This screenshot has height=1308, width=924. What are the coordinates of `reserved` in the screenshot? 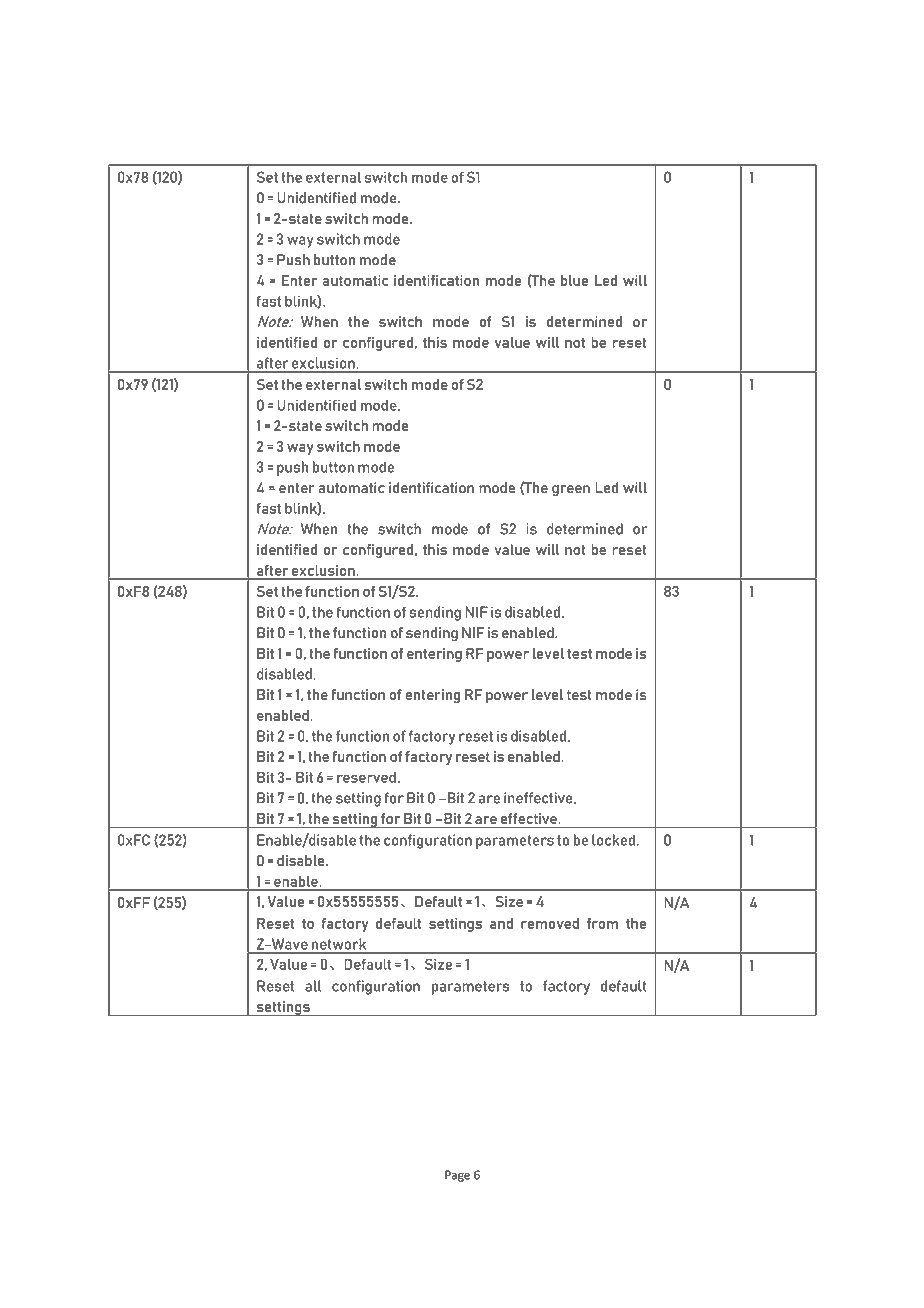 It's located at (366, 777).
